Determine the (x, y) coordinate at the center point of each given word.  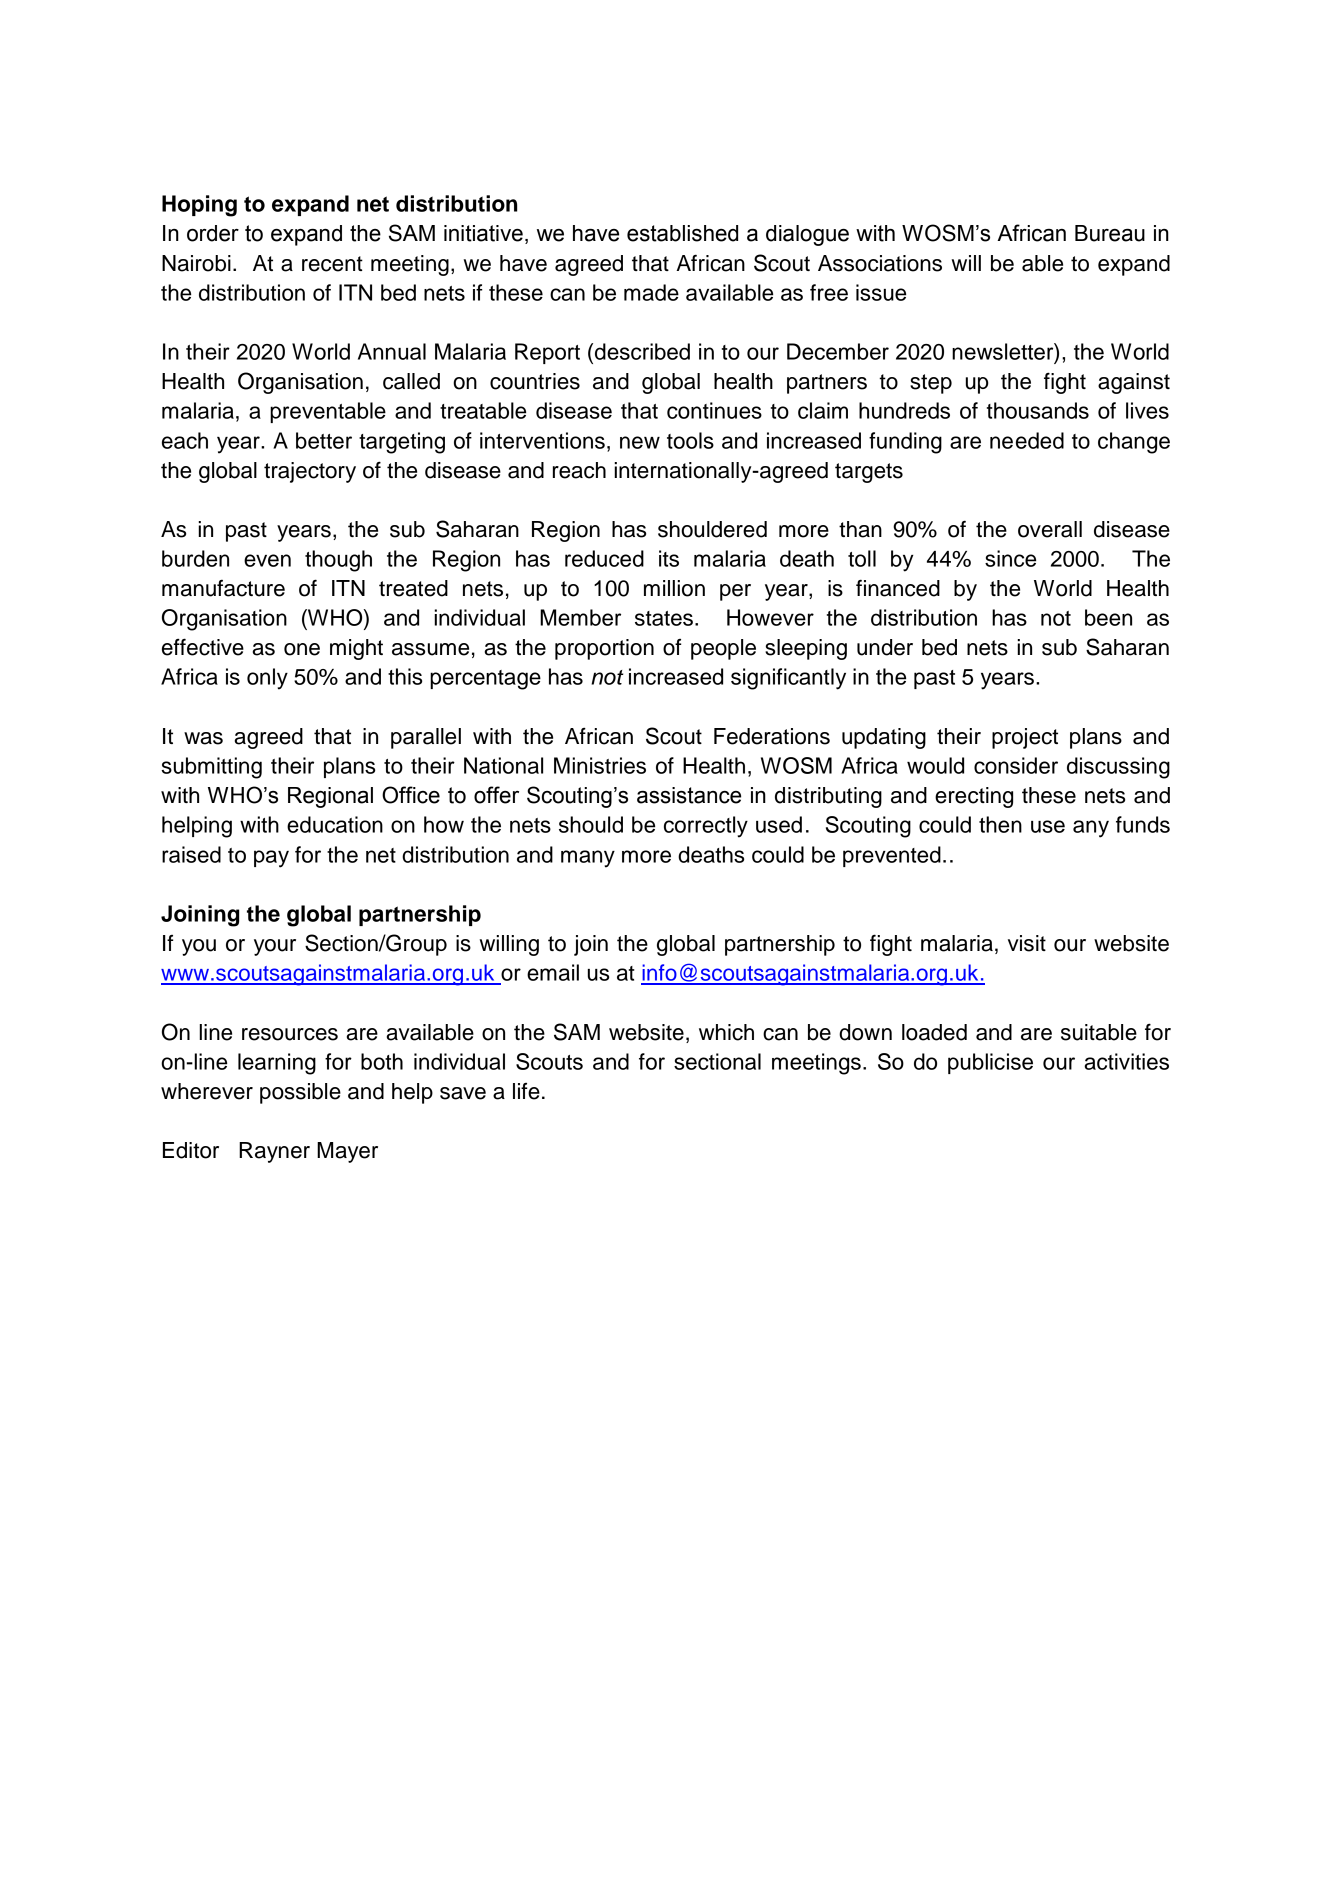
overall (1050, 529)
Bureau (1110, 233)
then (1000, 824)
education (335, 824)
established (682, 233)
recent (332, 264)
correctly (706, 827)
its (669, 558)
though (338, 561)
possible (300, 1093)
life (526, 1091)
